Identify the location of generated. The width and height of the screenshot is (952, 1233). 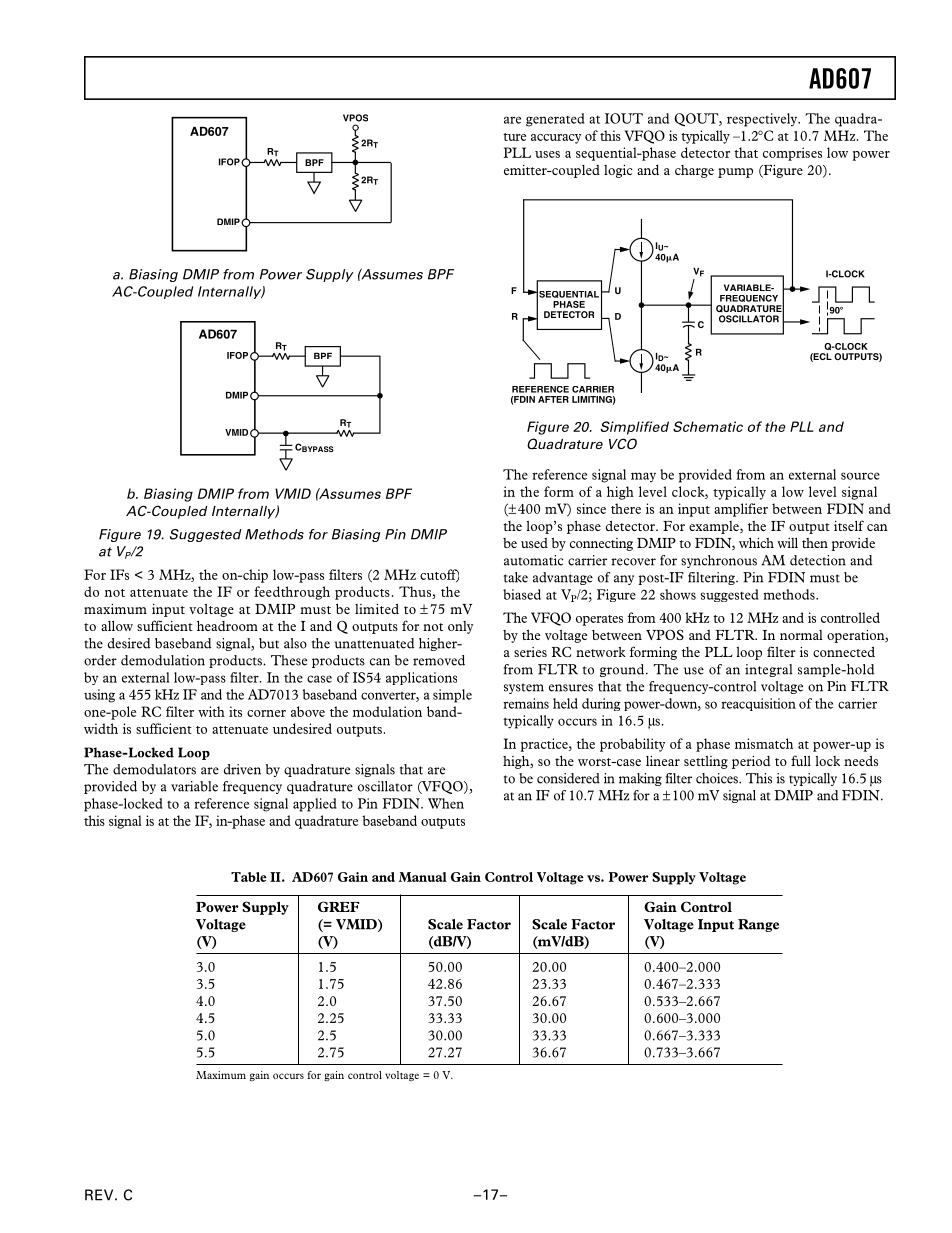
(555, 120).
